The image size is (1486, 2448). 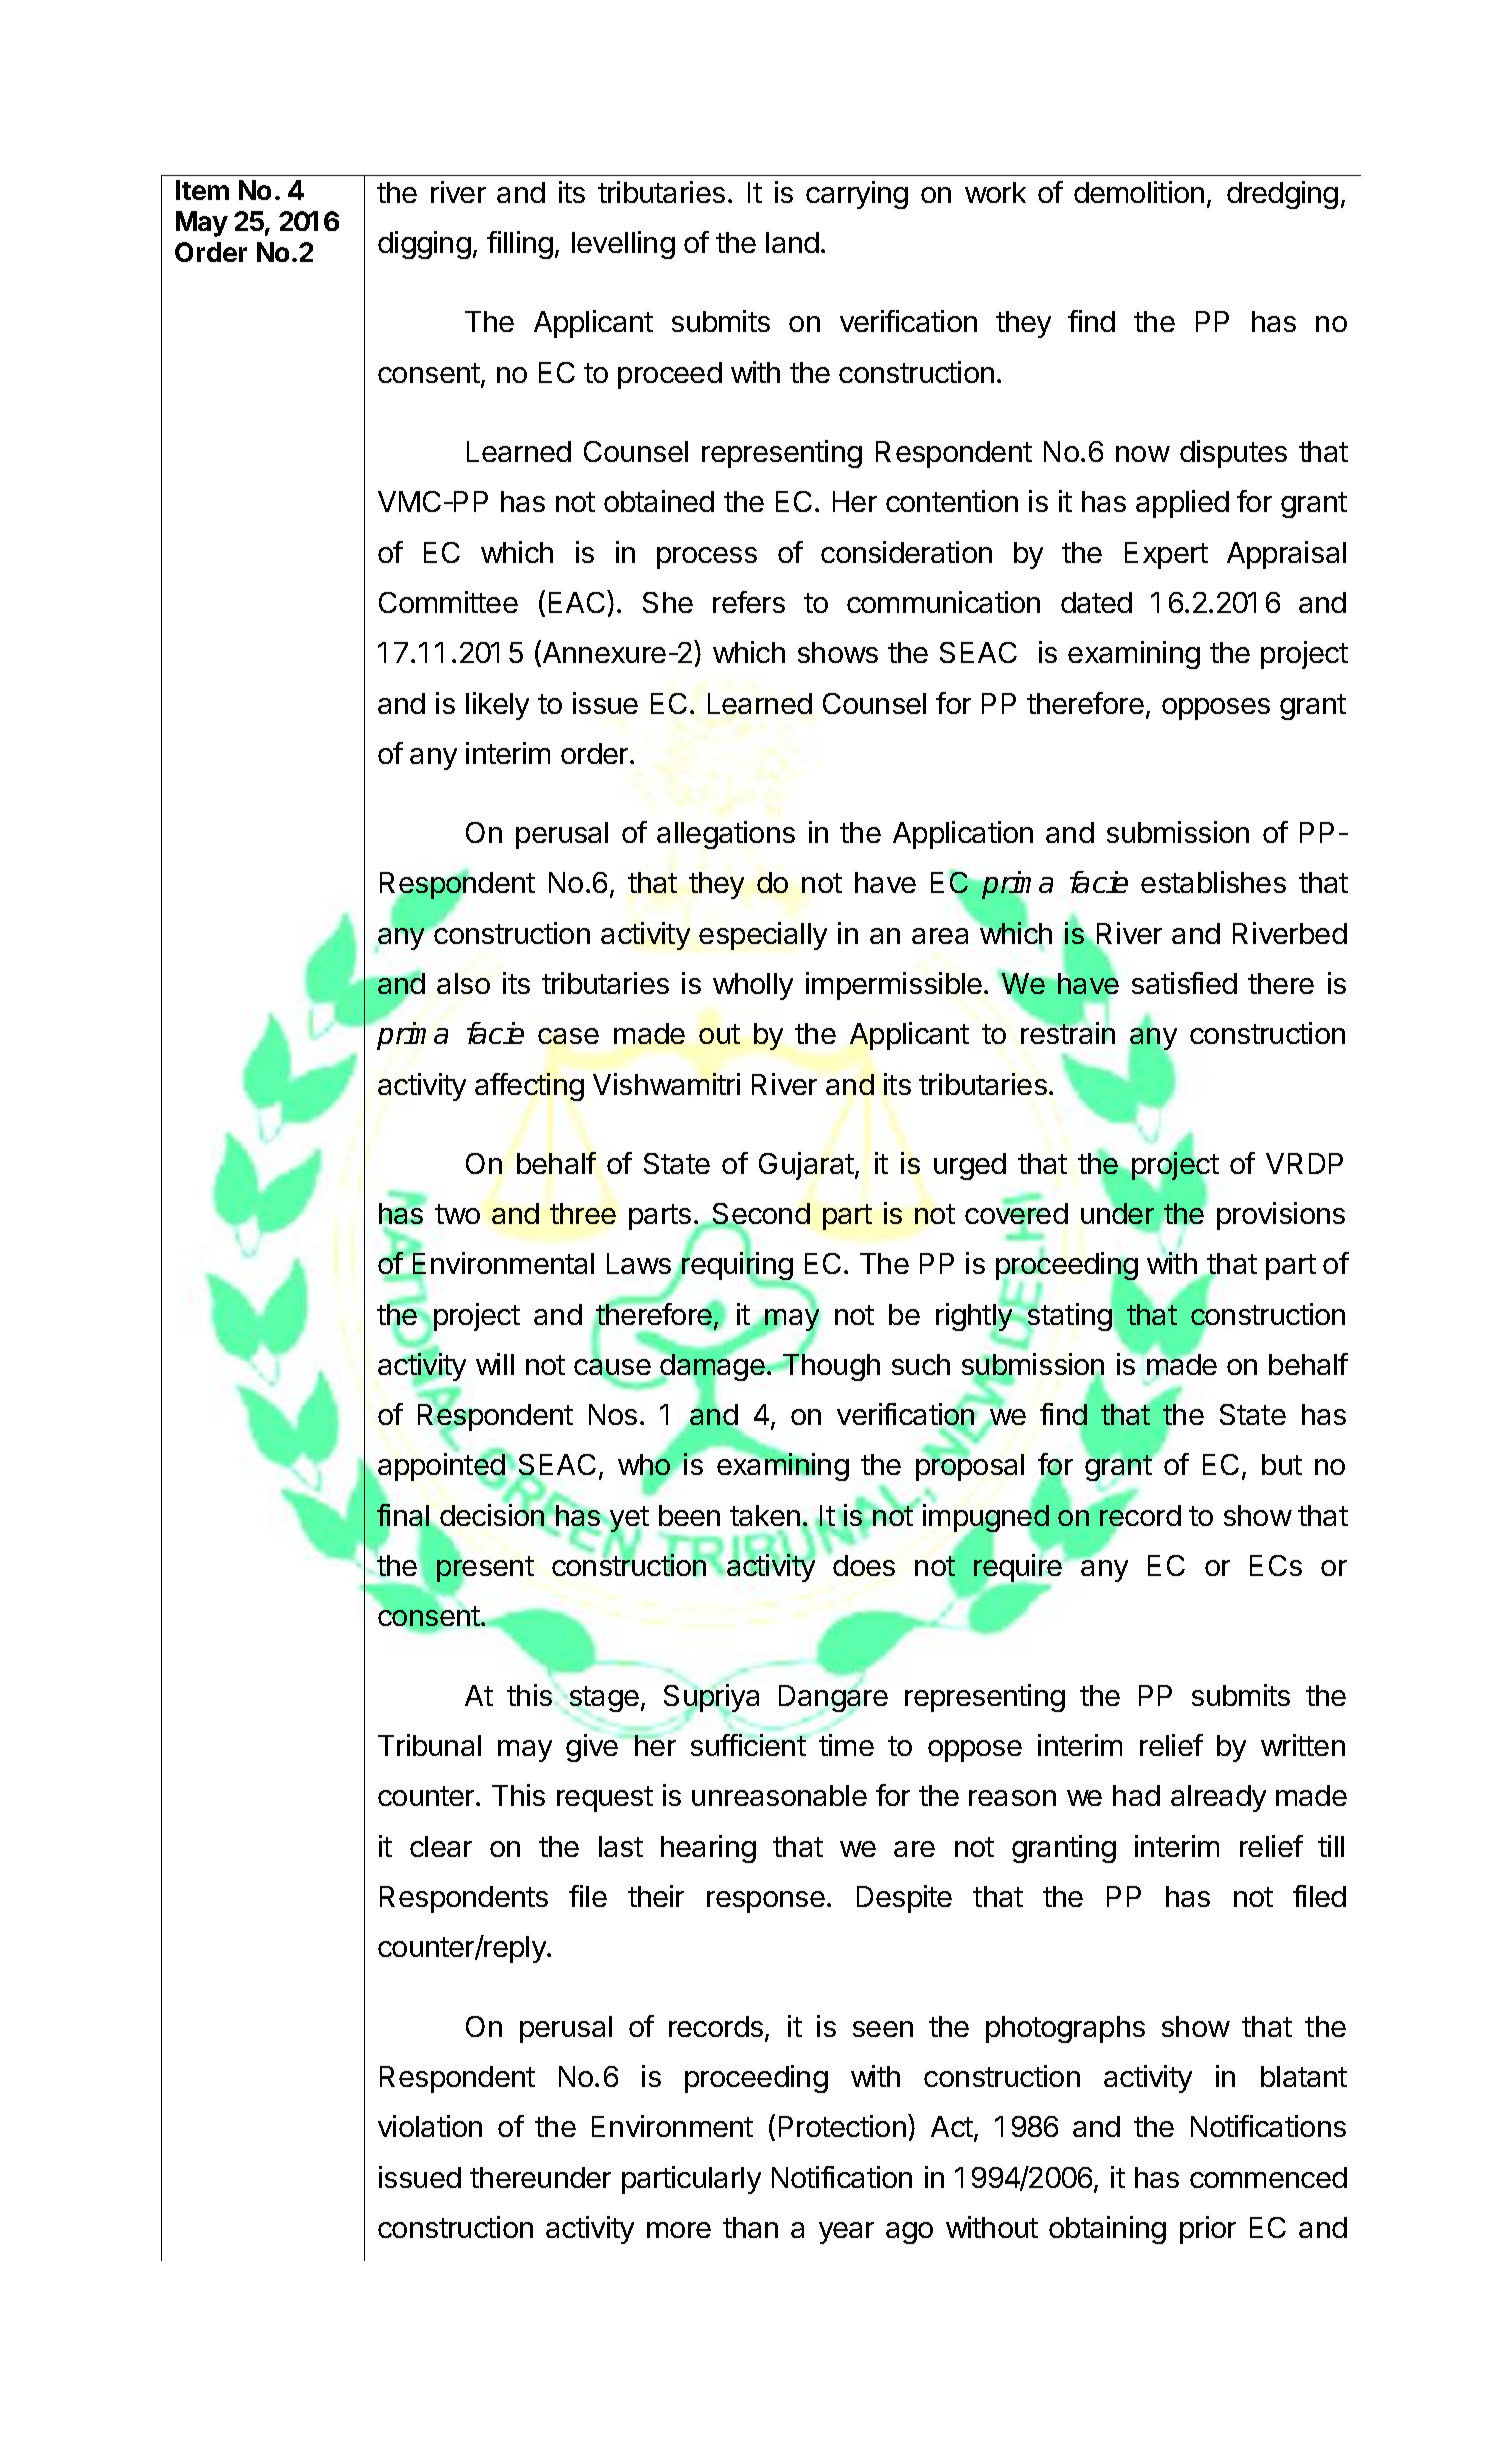 What do you see at coordinates (1281, 1216) in the screenshot?
I see `provisions` at bounding box center [1281, 1216].
